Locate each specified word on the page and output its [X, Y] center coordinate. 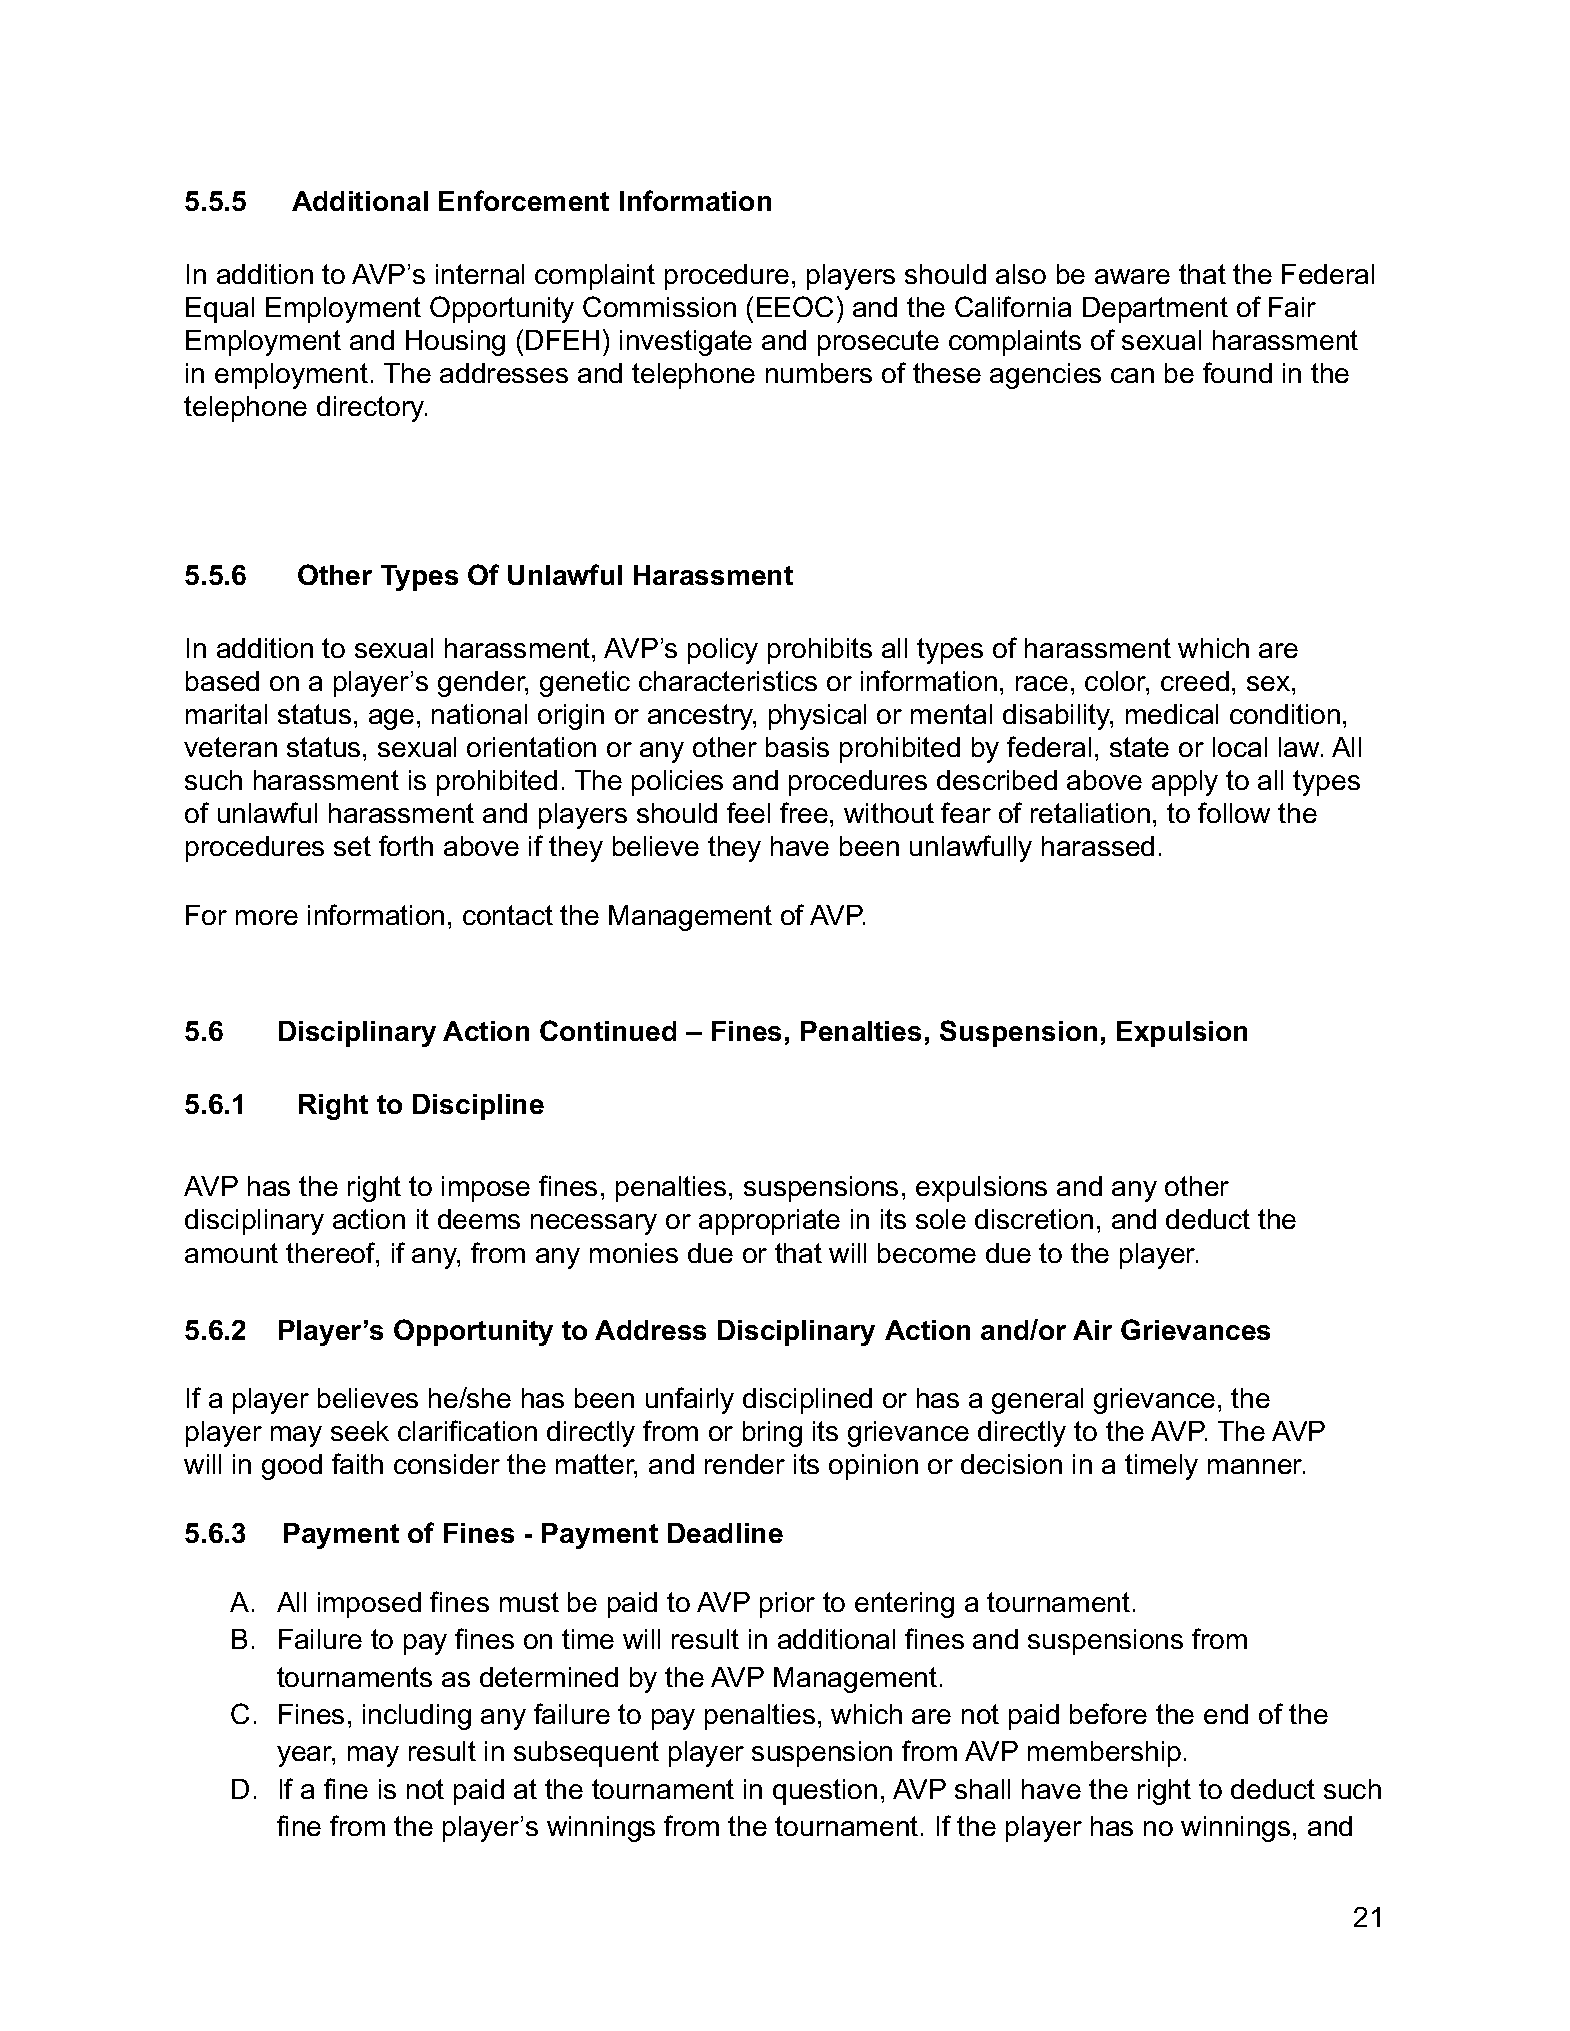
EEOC [795, 306]
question [825, 1792]
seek [360, 1431]
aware [1132, 276]
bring [772, 1434]
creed [1195, 681]
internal [480, 274]
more [267, 917]
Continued [608, 1030]
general [1037, 1401]
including [417, 1717]
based [222, 681]
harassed [1098, 846]
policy [723, 651]
